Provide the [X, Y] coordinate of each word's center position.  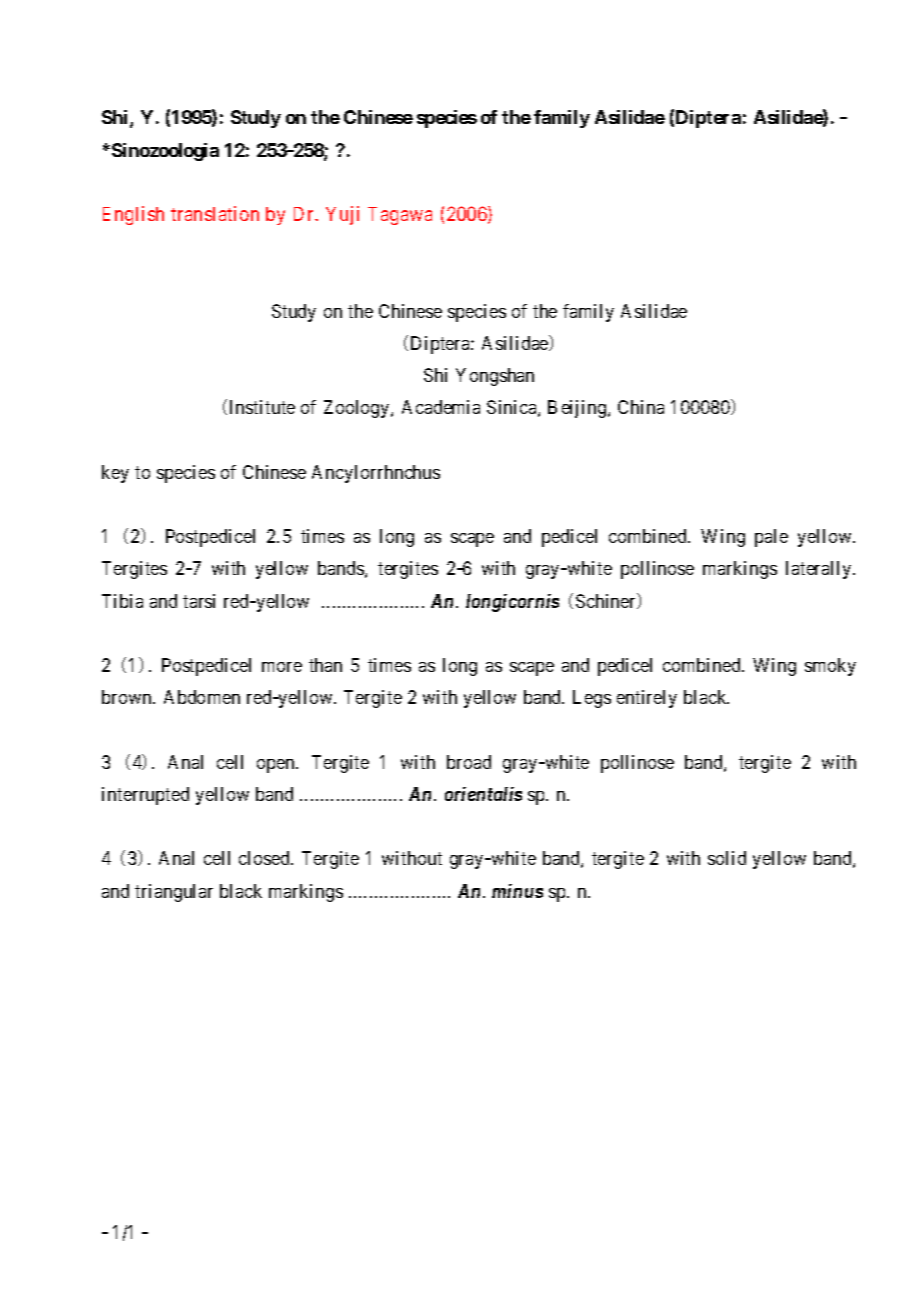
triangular [174, 893]
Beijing [578, 409]
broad [469, 762]
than [325, 665]
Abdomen [202, 697]
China [641, 407]
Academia [441, 407]
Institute [262, 407]
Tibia [122, 601]
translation [215, 213]
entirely [647, 699]
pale [771, 538]
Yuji [342, 215]
